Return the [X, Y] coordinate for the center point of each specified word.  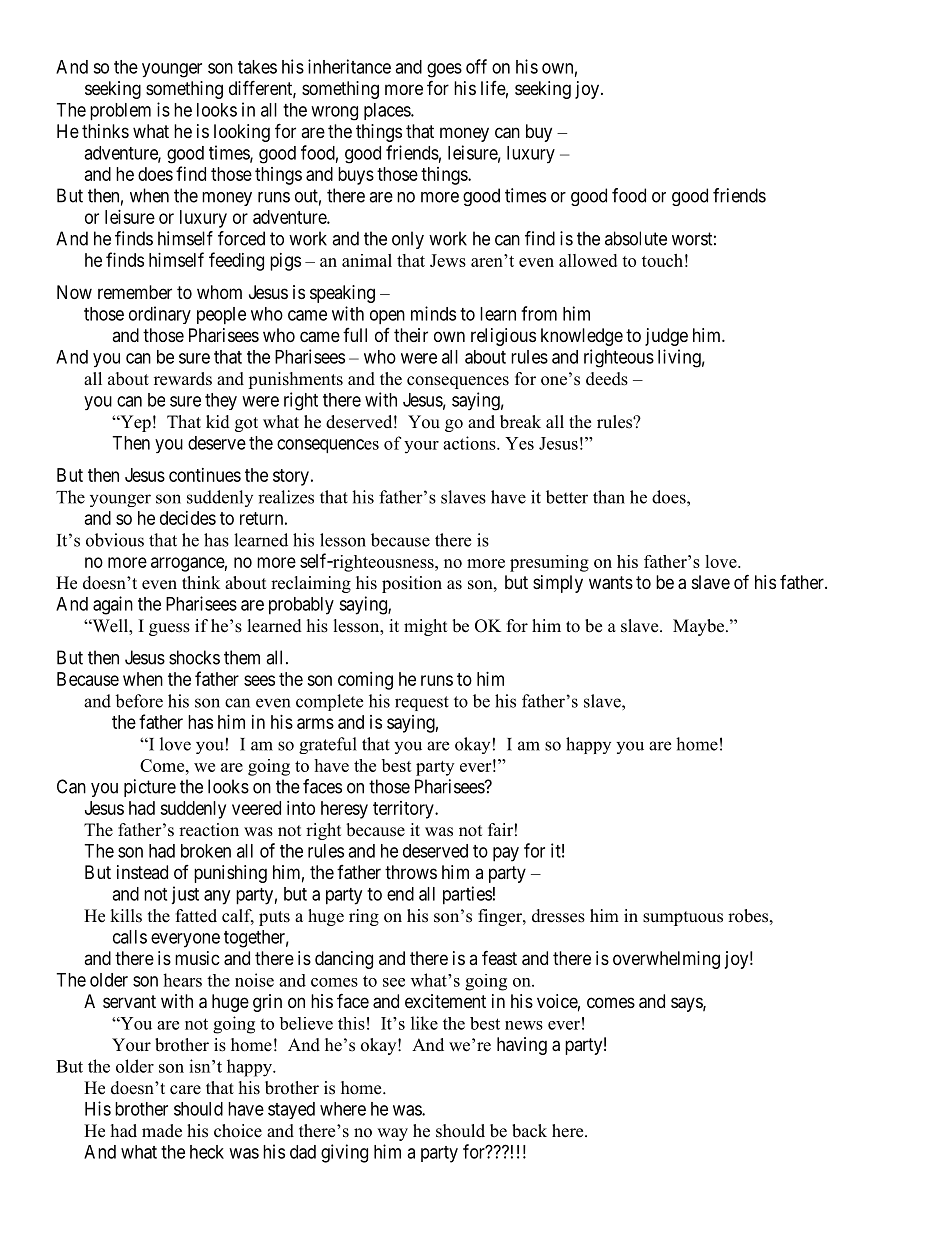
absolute [636, 238]
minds [433, 313]
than [609, 497]
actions [470, 443]
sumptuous [683, 918]
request [422, 703]
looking [242, 133]
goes [444, 70]
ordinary [160, 315]
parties [467, 895]
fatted [196, 916]
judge [666, 337]
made [162, 1131]
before [139, 701]
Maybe [700, 627]
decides [188, 518]
